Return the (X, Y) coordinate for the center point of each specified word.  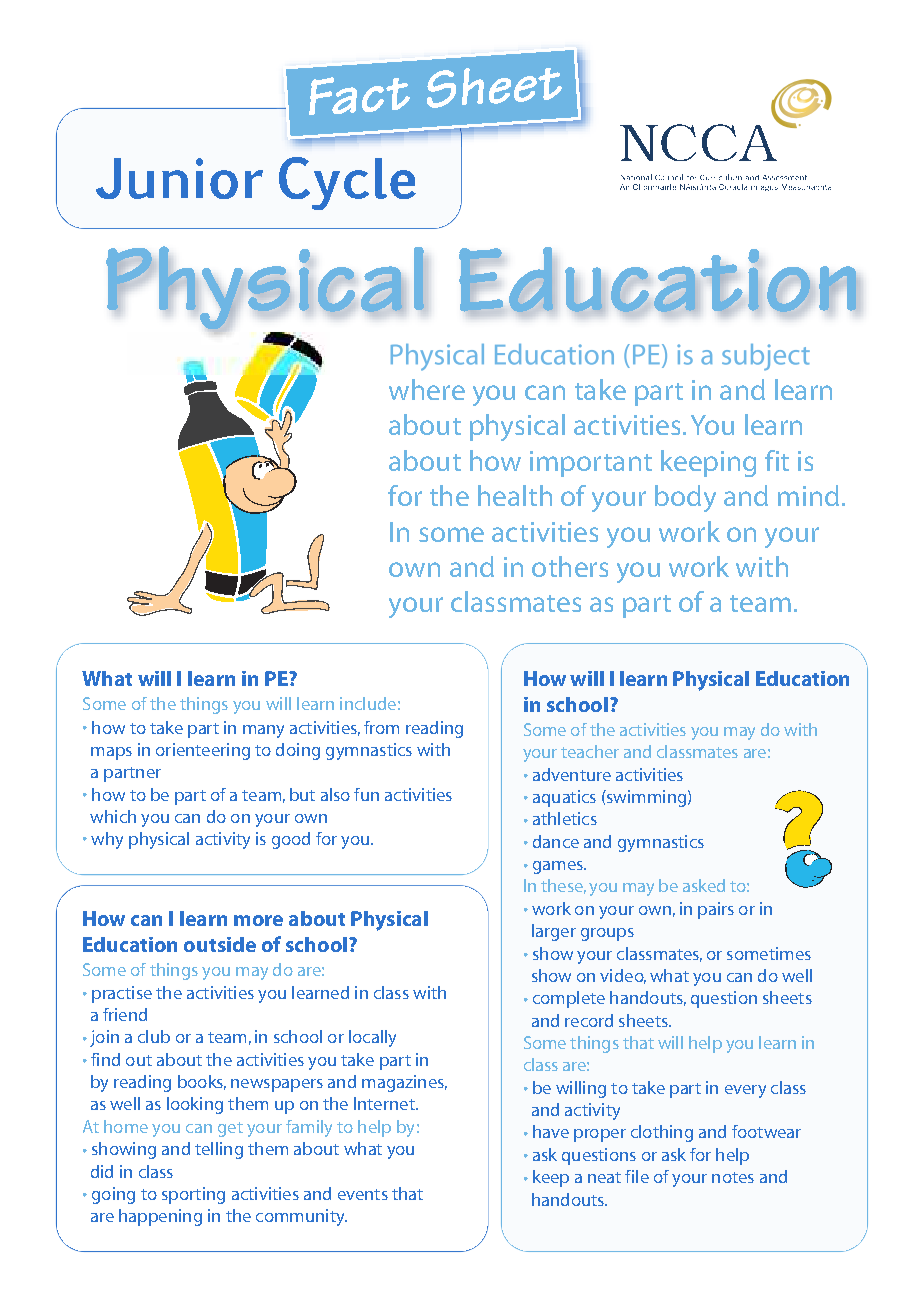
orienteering (203, 751)
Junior (179, 178)
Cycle (347, 183)
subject (766, 357)
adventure (572, 774)
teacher (590, 751)
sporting (193, 1195)
